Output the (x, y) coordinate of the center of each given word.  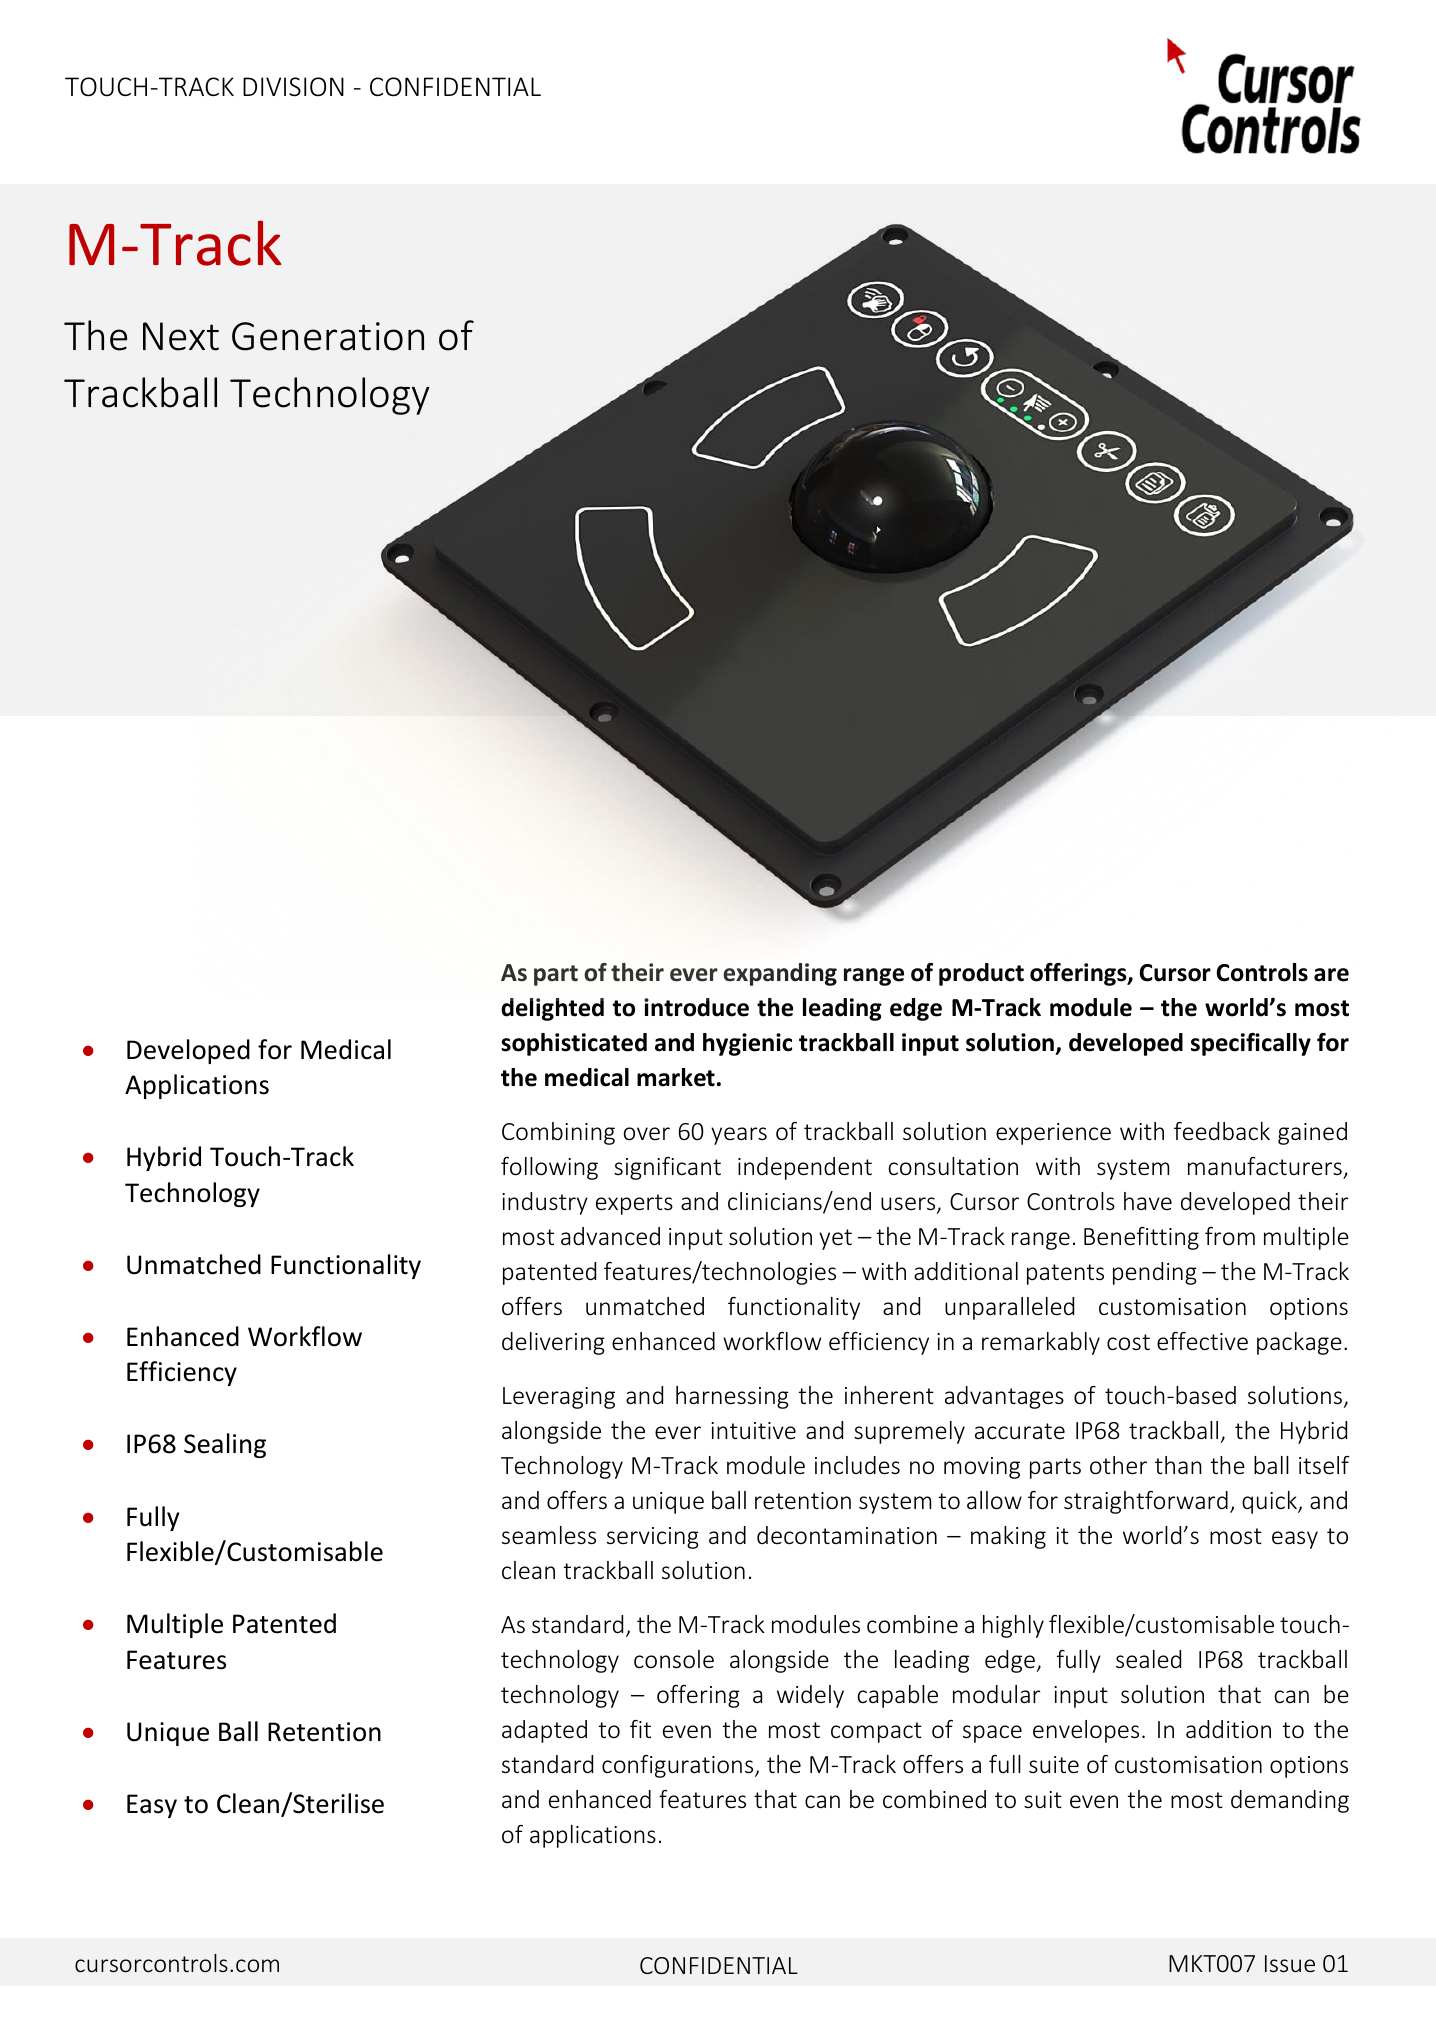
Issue (1290, 1963)
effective (1202, 1341)
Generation (328, 336)
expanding (780, 974)
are (1331, 975)
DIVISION (293, 87)
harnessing (732, 1397)
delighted (552, 1009)
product (981, 974)
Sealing (225, 1445)
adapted (544, 1731)
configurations (679, 1766)
